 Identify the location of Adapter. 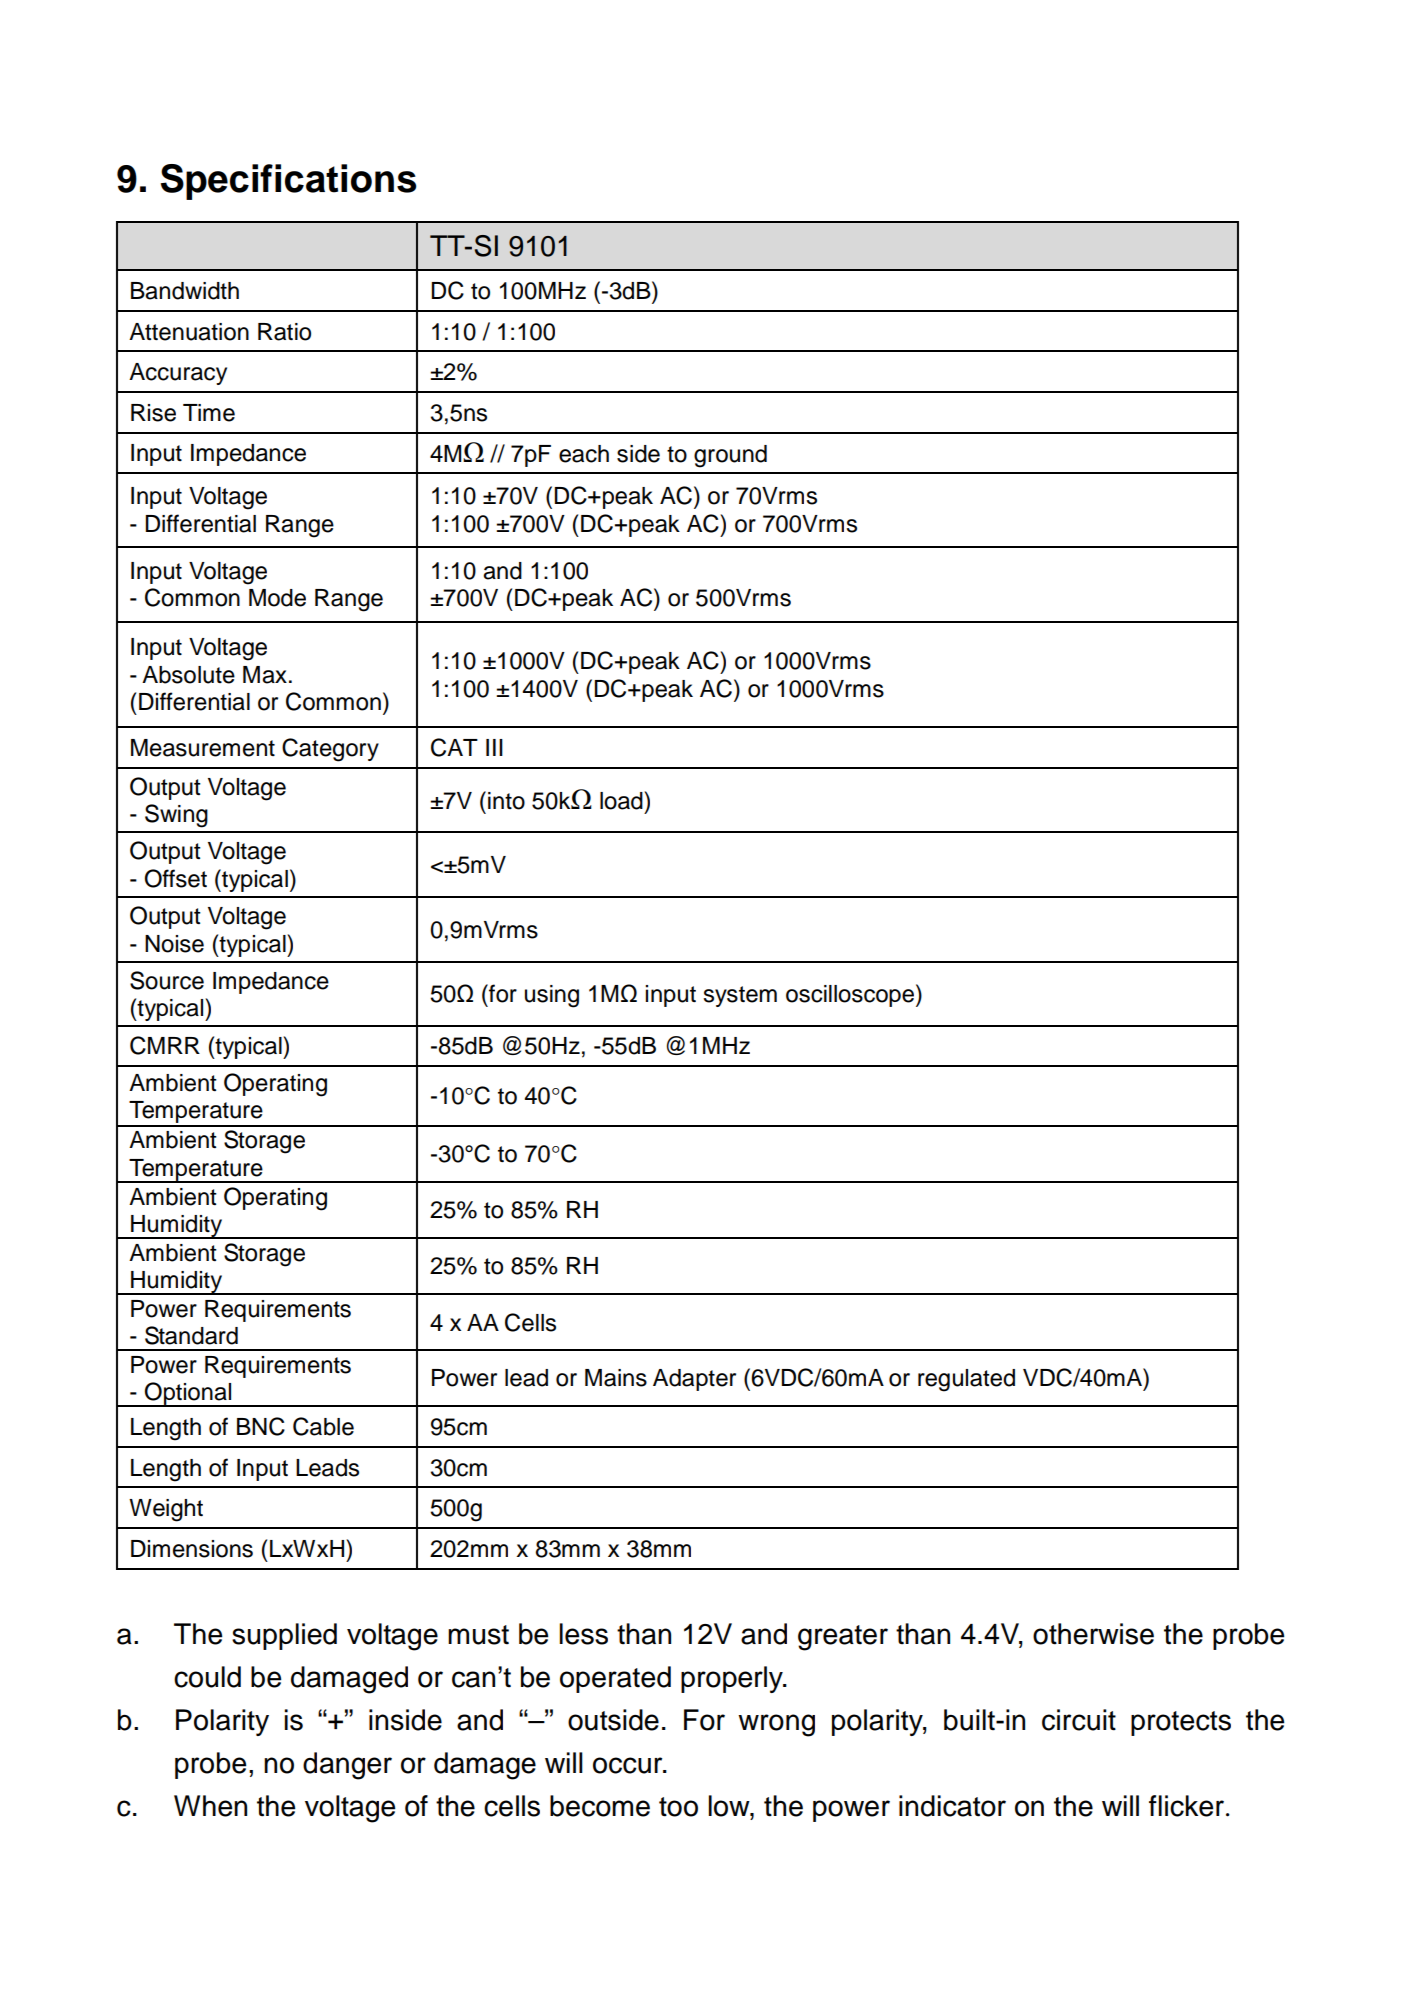
(694, 1380).
